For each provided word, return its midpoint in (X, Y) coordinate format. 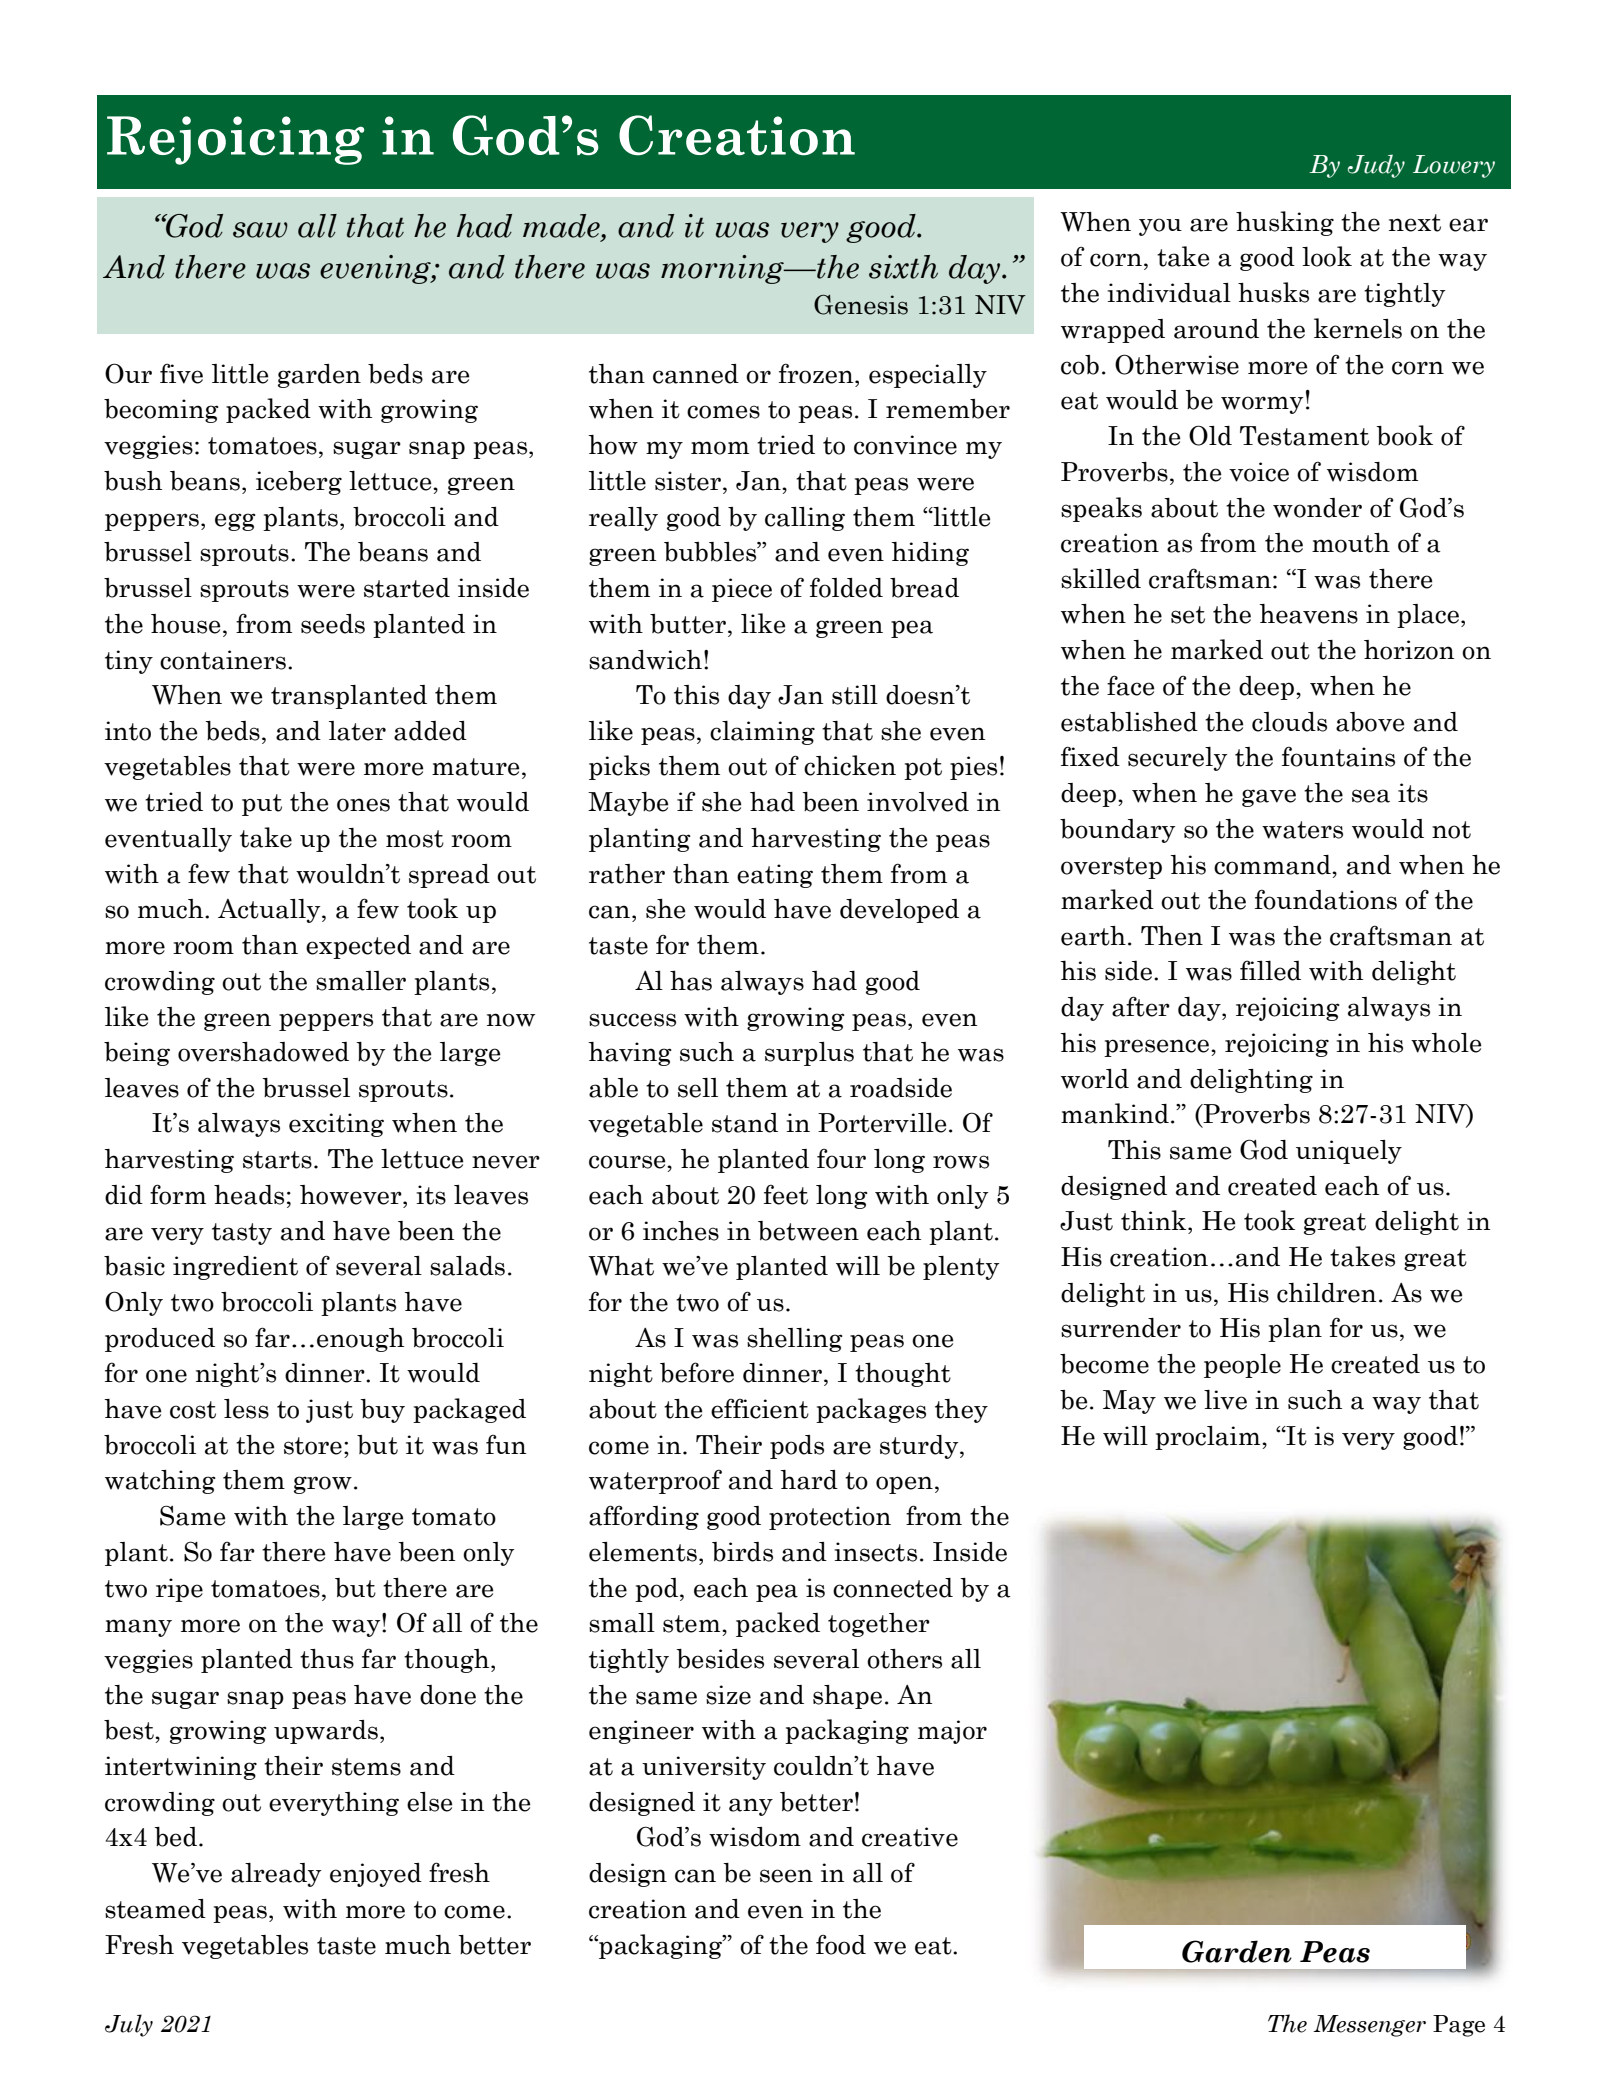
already (276, 1875)
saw (260, 230)
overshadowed (263, 1052)
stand (745, 1123)
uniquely (1349, 1152)
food (841, 1944)
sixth (903, 267)
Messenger (1369, 2026)
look (1327, 256)
